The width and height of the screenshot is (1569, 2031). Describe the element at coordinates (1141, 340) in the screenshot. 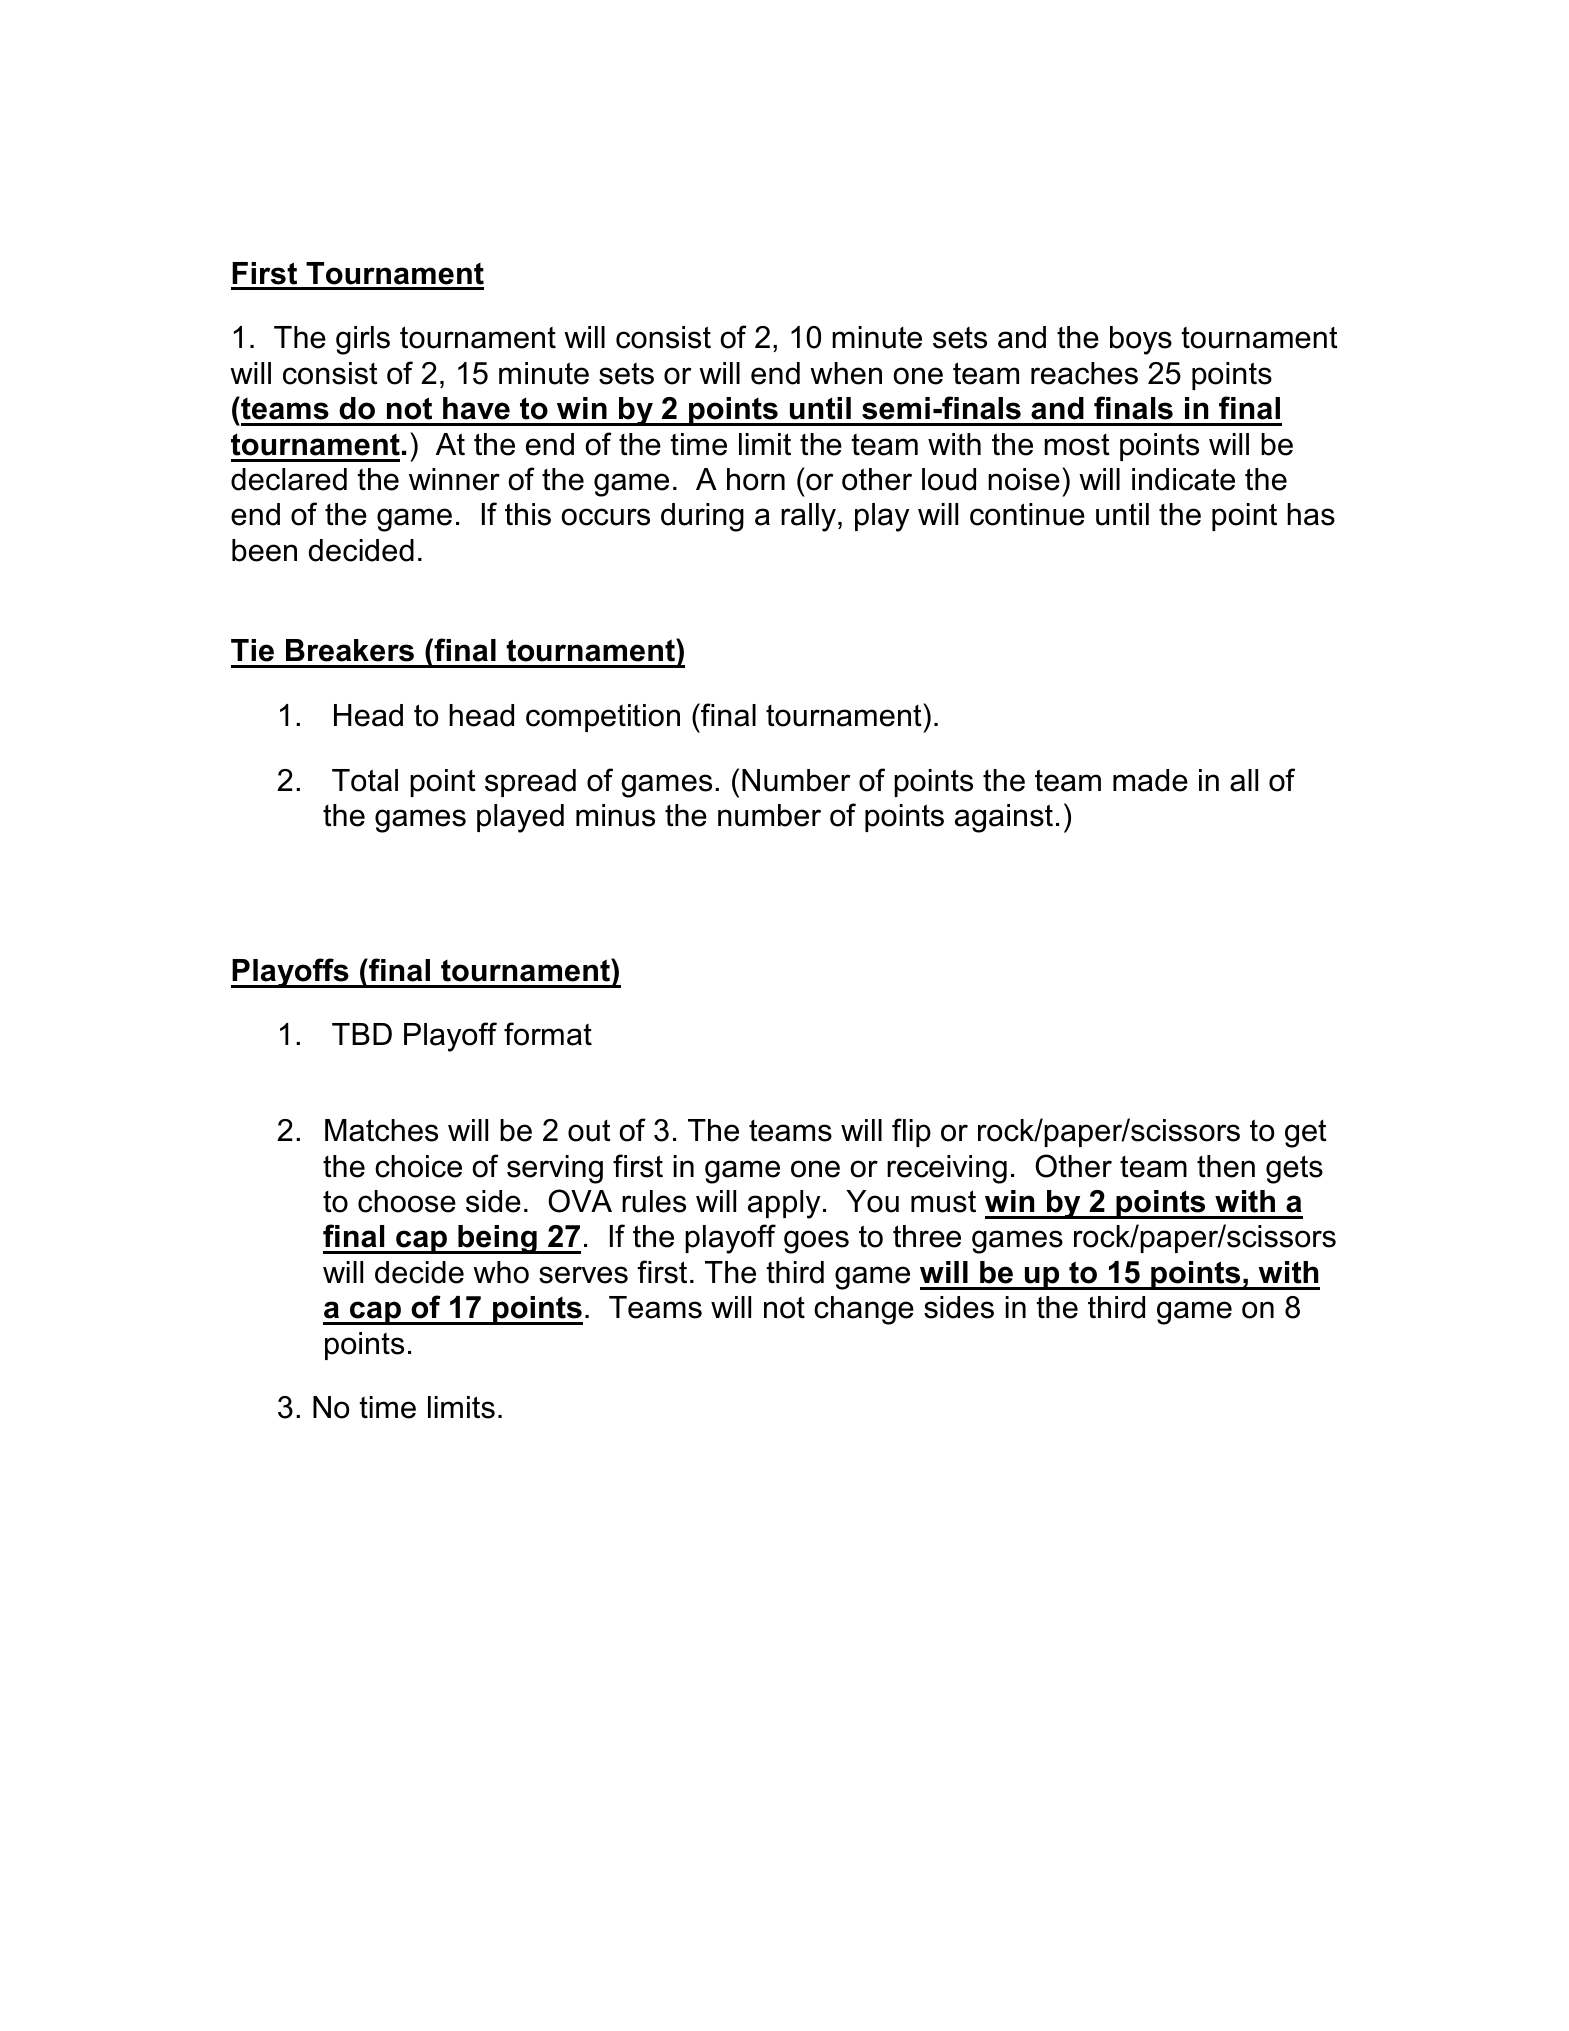

I see `boys` at that location.
